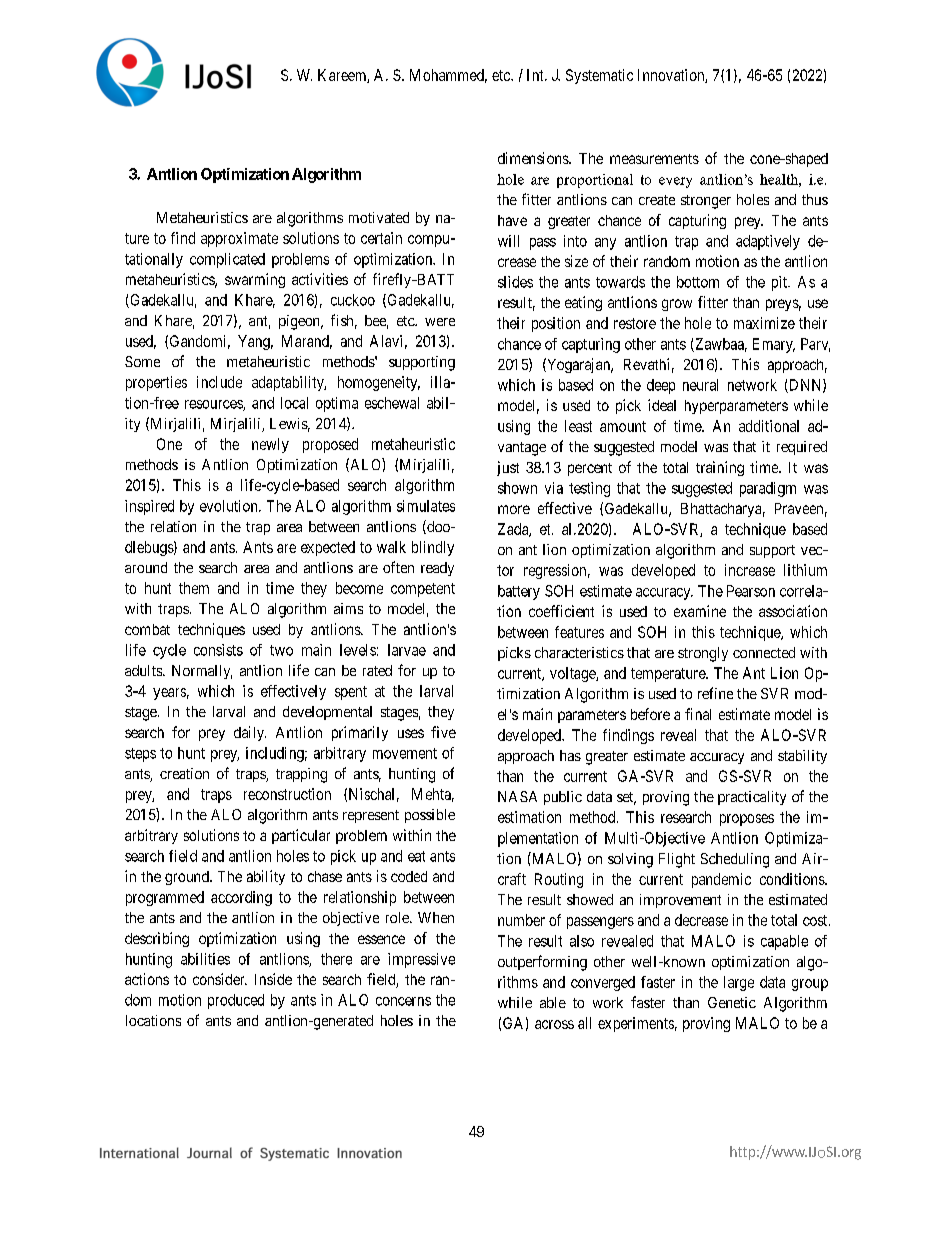 The height and width of the screenshot is (1233, 952). What do you see at coordinates (534, 158) in the screenshot?
I see `dimensions` at bounding box center [534, 158].
